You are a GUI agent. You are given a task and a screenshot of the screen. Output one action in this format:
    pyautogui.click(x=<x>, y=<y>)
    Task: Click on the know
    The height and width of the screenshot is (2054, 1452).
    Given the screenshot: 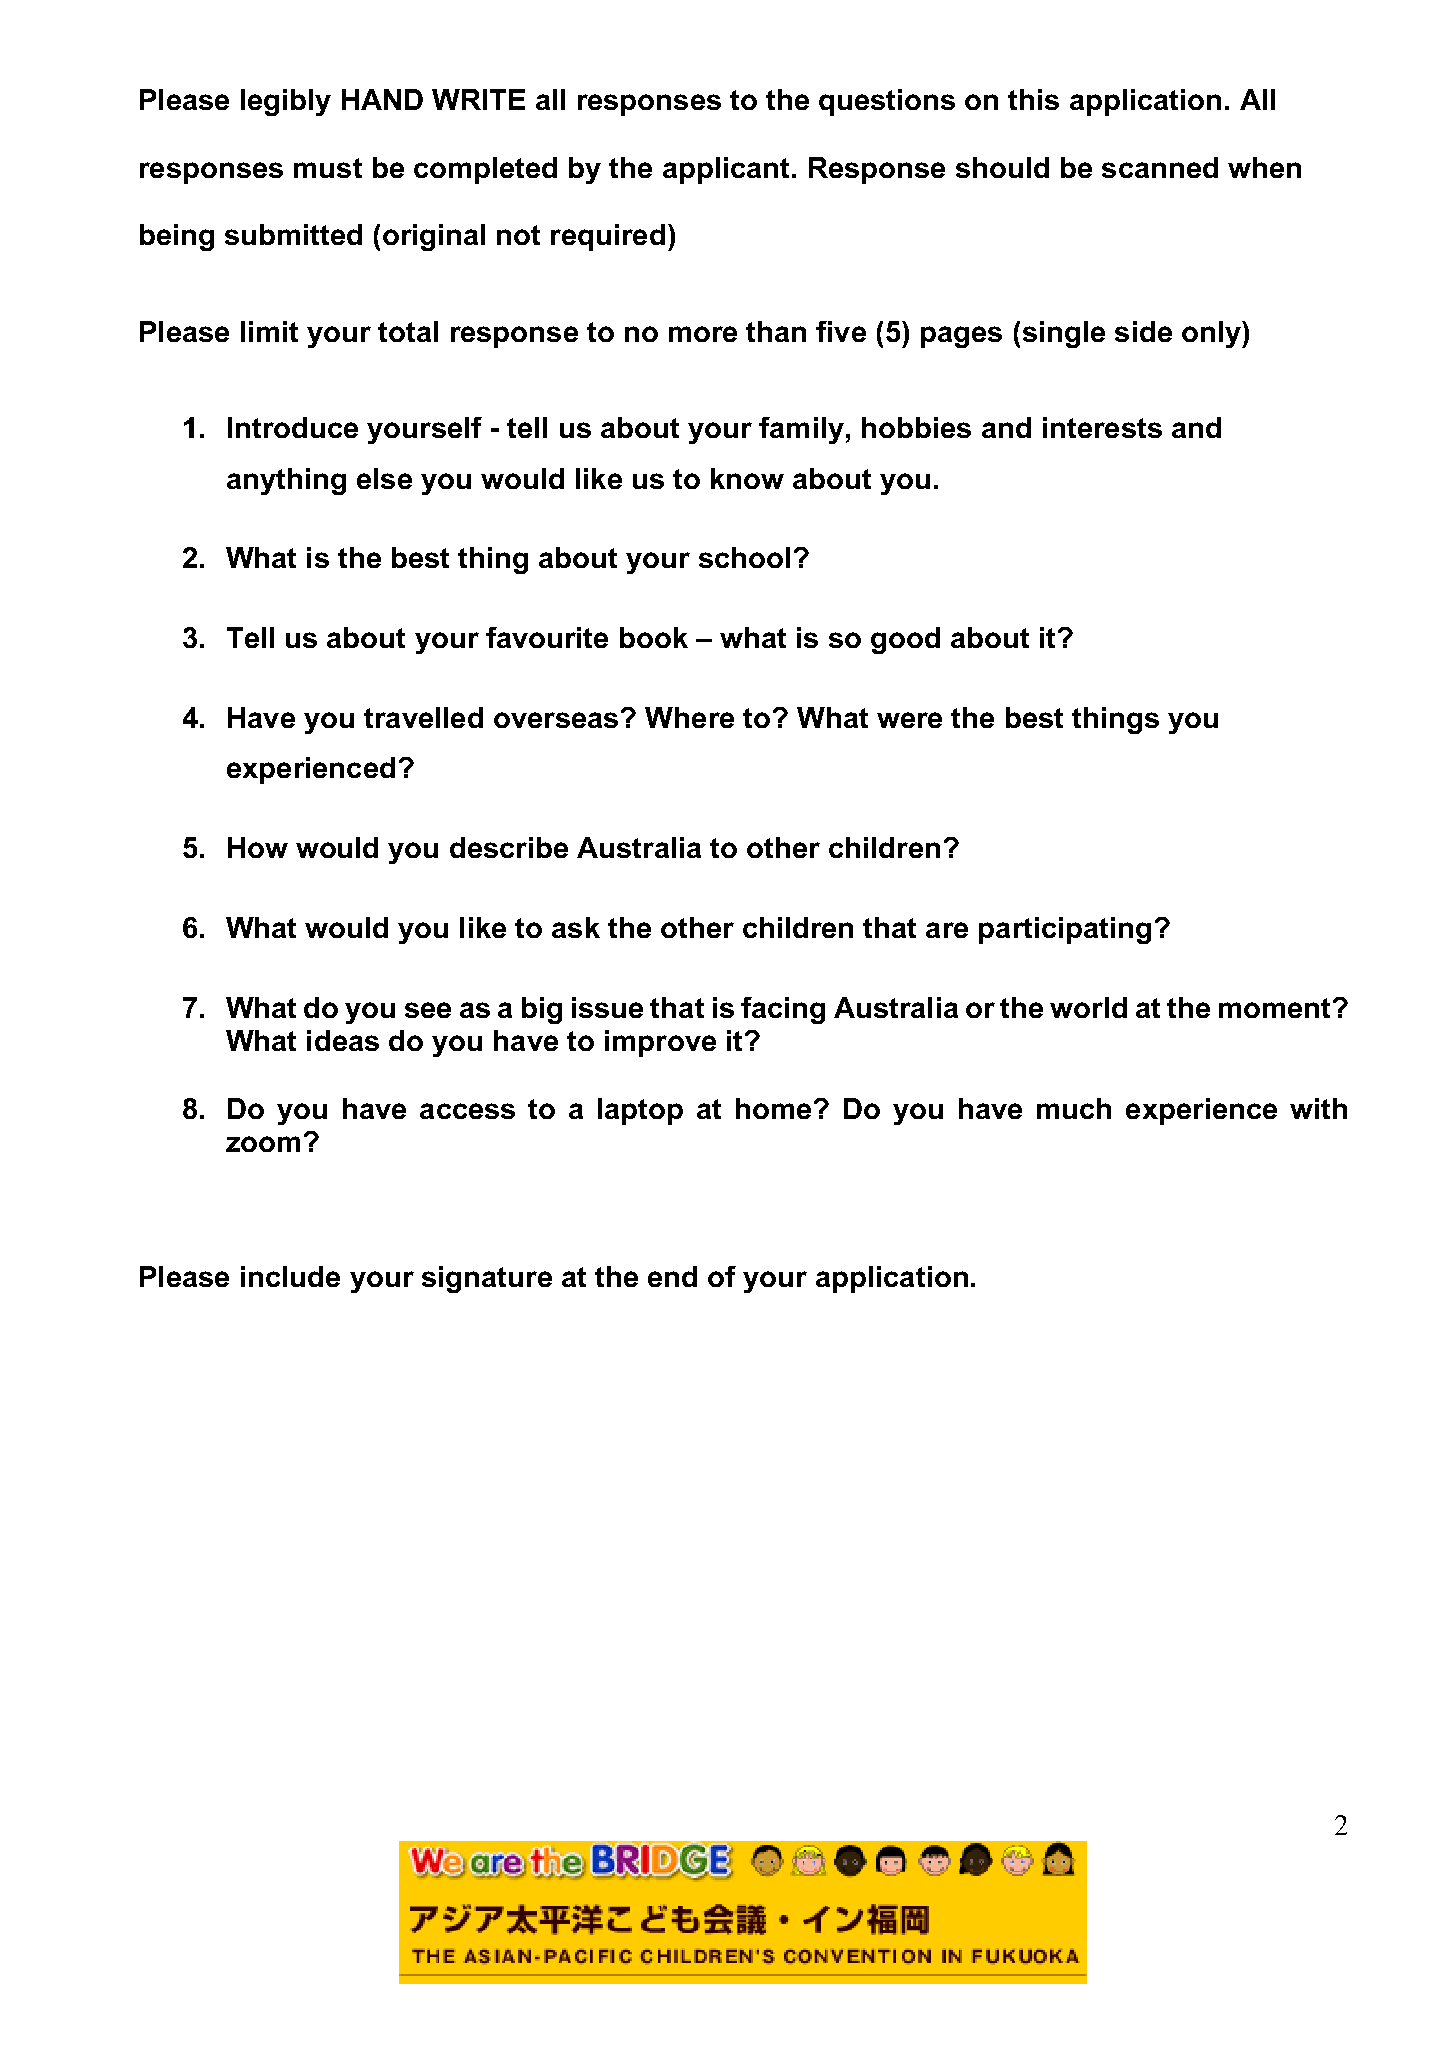 What is the action you would take?
    pyautogui.click(x=747, y=478)
